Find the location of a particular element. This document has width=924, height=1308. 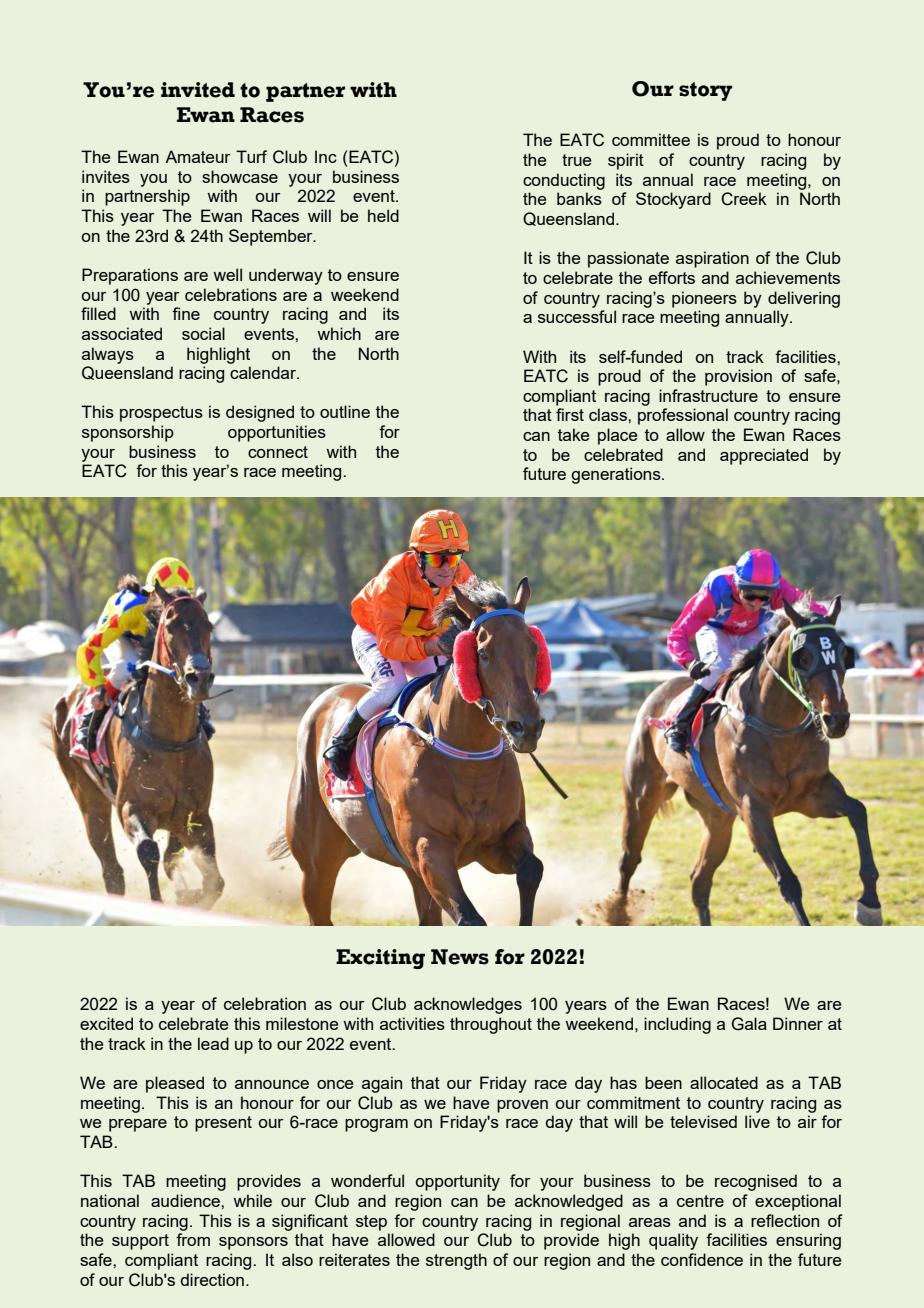

Gala is located at coordinates (749, 1024).
